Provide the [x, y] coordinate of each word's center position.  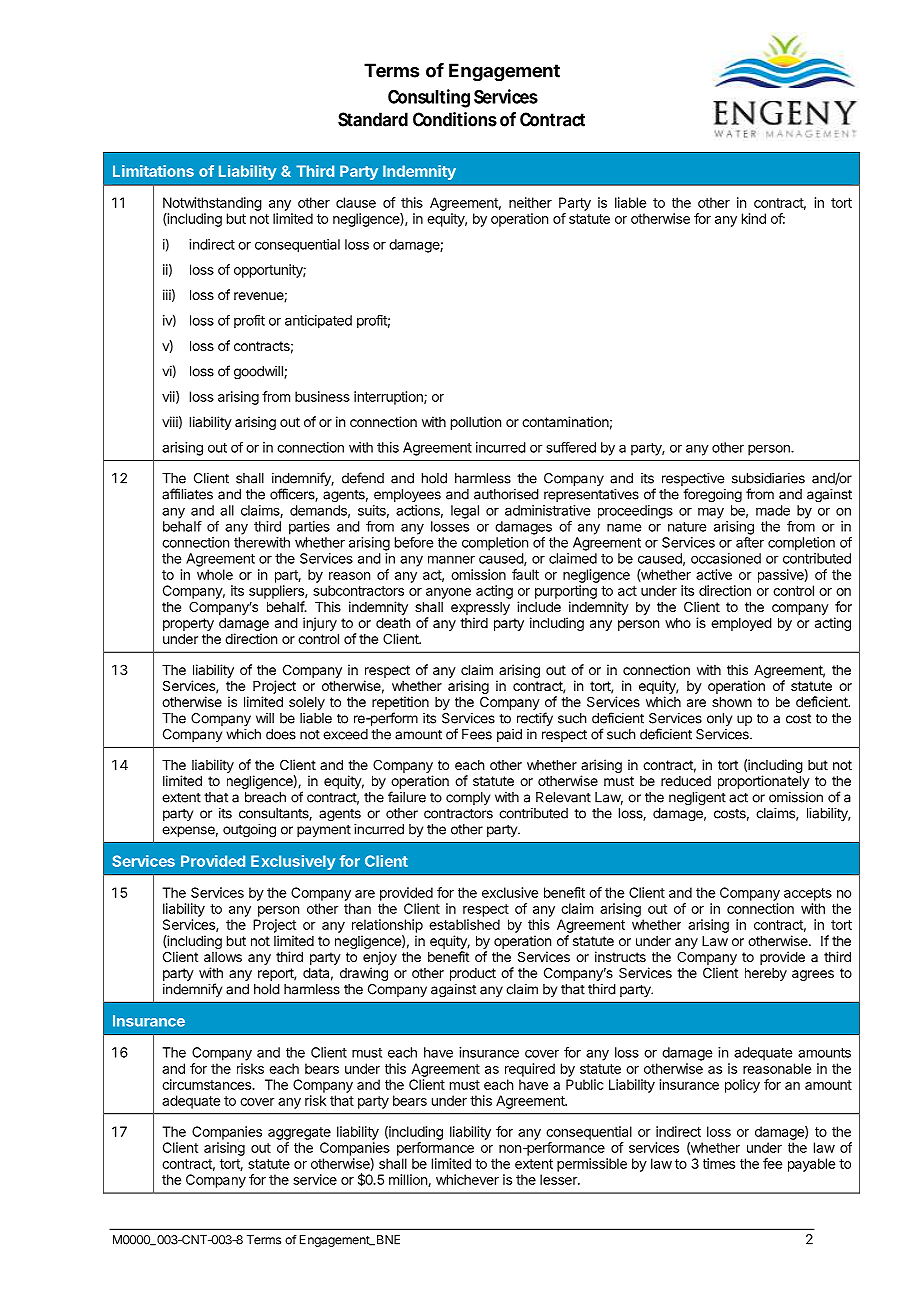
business [322, 396]
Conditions [455, 119]
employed [741, 624]
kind [754, 218]
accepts [808, 894]
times [719, 1163]
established [464, 924]
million [409, 1180]
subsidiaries [768, 478]
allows [223, 957]
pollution [476, 423]
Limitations [153, 171]
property [188, 624]
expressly [480, 608]
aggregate [299, 1133]
